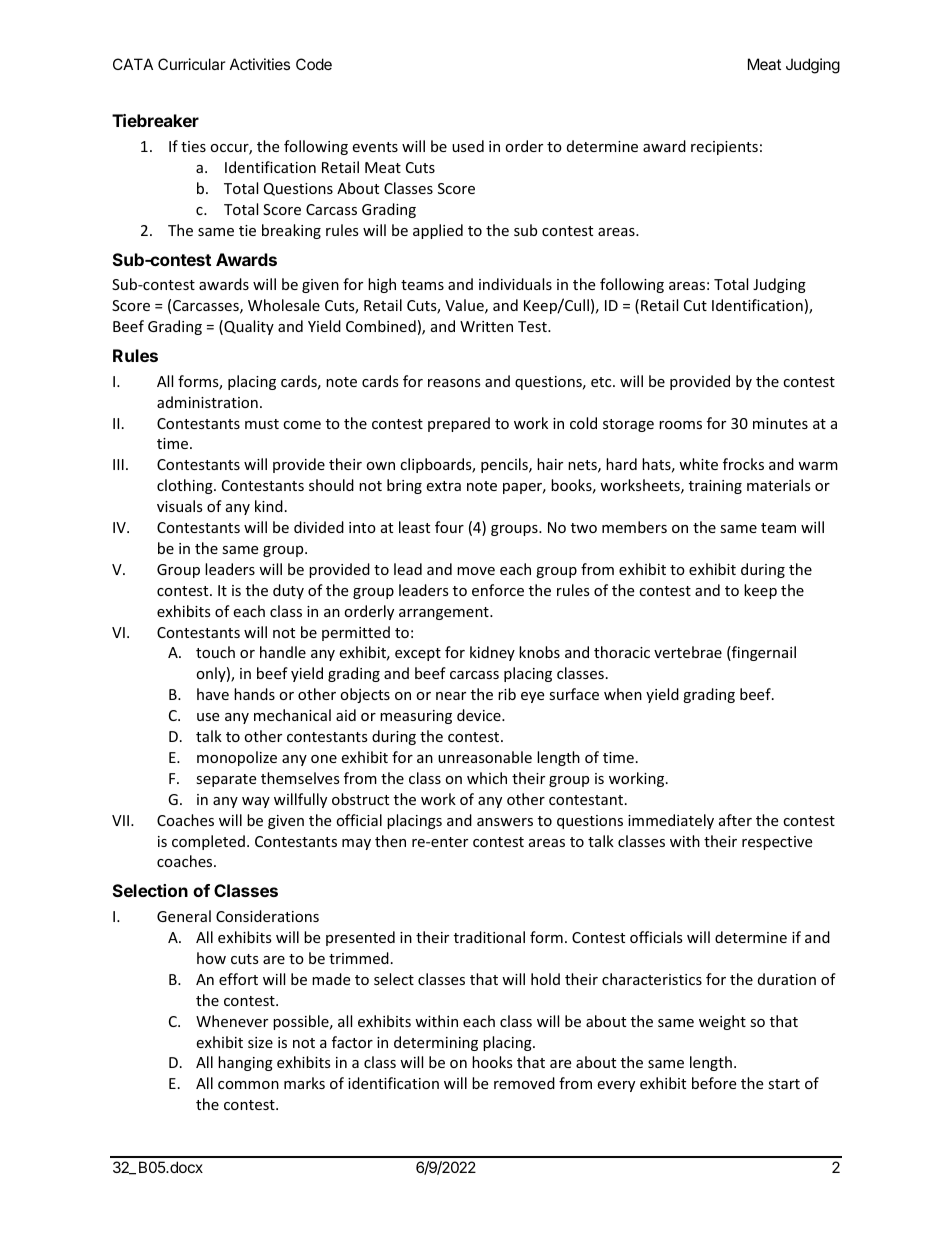 Image resolution: width=952 pixels, height=1233 pixels. What do you see at coordinates (763, 653) in the screenshot?
I see `fingernail` at bounding box center [763, 653].
